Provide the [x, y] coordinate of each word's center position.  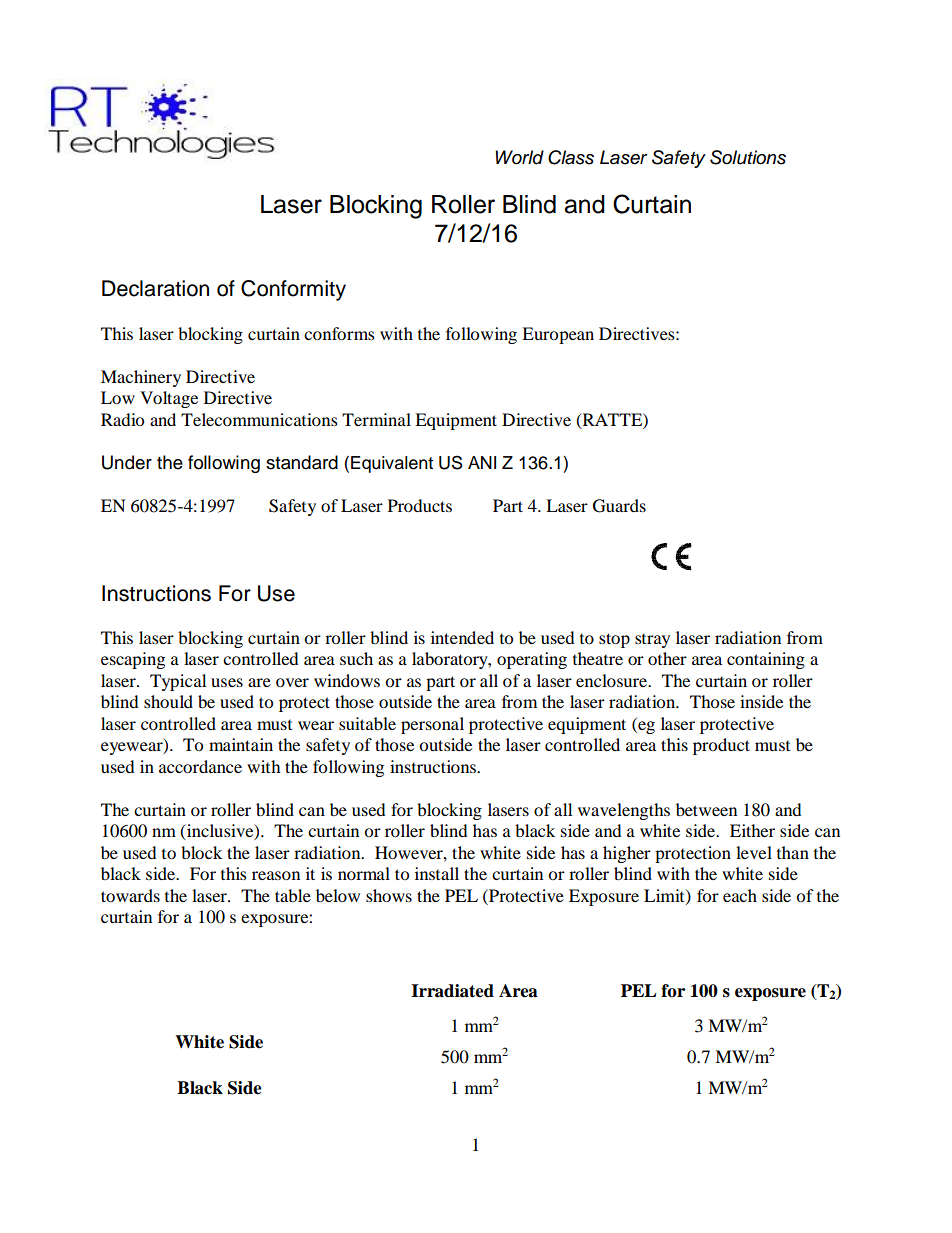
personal [432, 725]
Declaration [155, 288]
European [558, 335]
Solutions [748, 157]
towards [130, 895]
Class [571, 157]
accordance [200, 766]
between [706, 809]
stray [652, 640]
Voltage [169, 399]
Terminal [376, 419]
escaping [133, 660]
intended [462, 637]
